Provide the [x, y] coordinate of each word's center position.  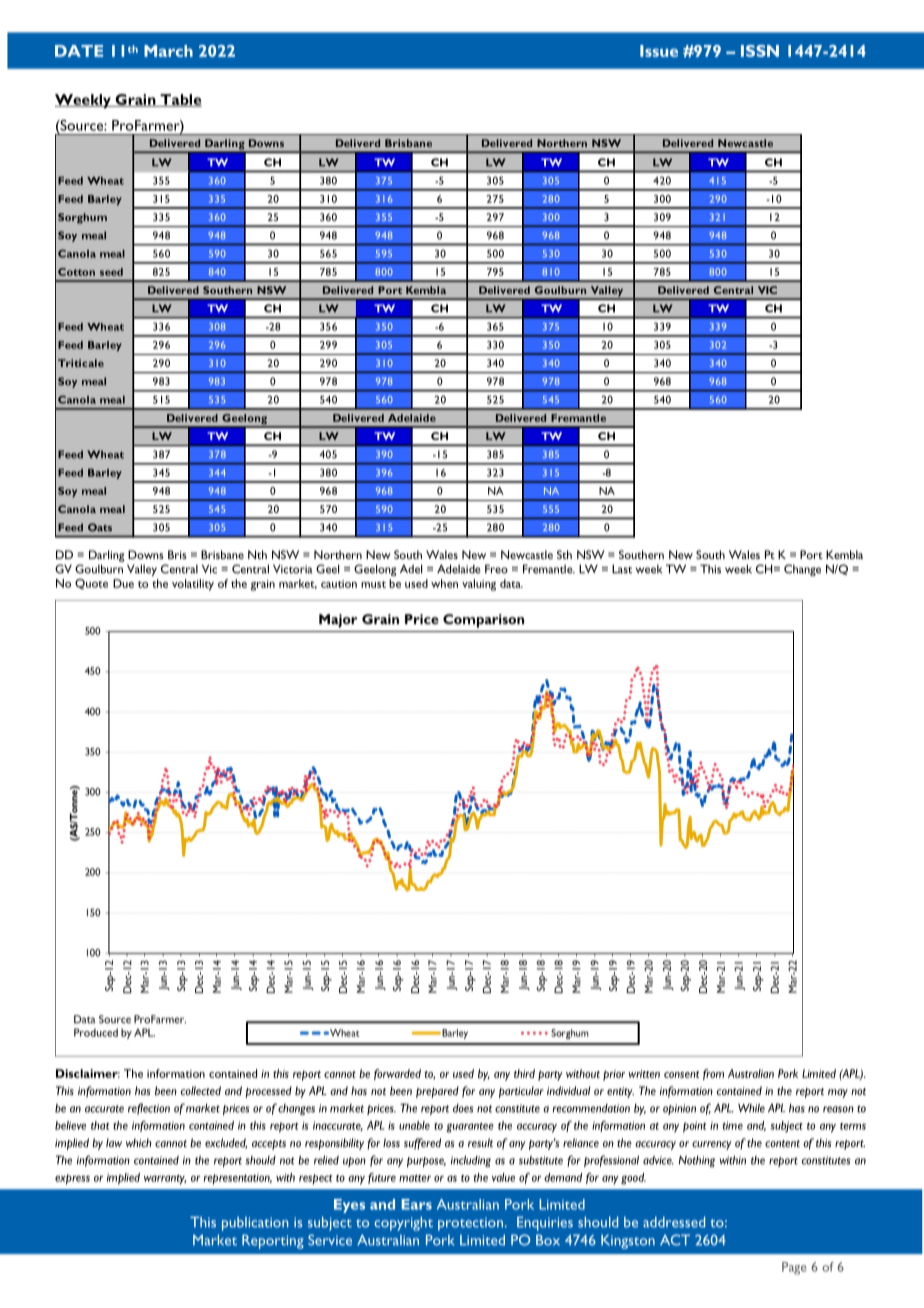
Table [180, 100]
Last [622, 569]
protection [470, 1224]
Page [794, 1268]
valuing [479, 585]
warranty [165, 1179]
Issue [659, 51]
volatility [193, 585]
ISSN [760, 51]
